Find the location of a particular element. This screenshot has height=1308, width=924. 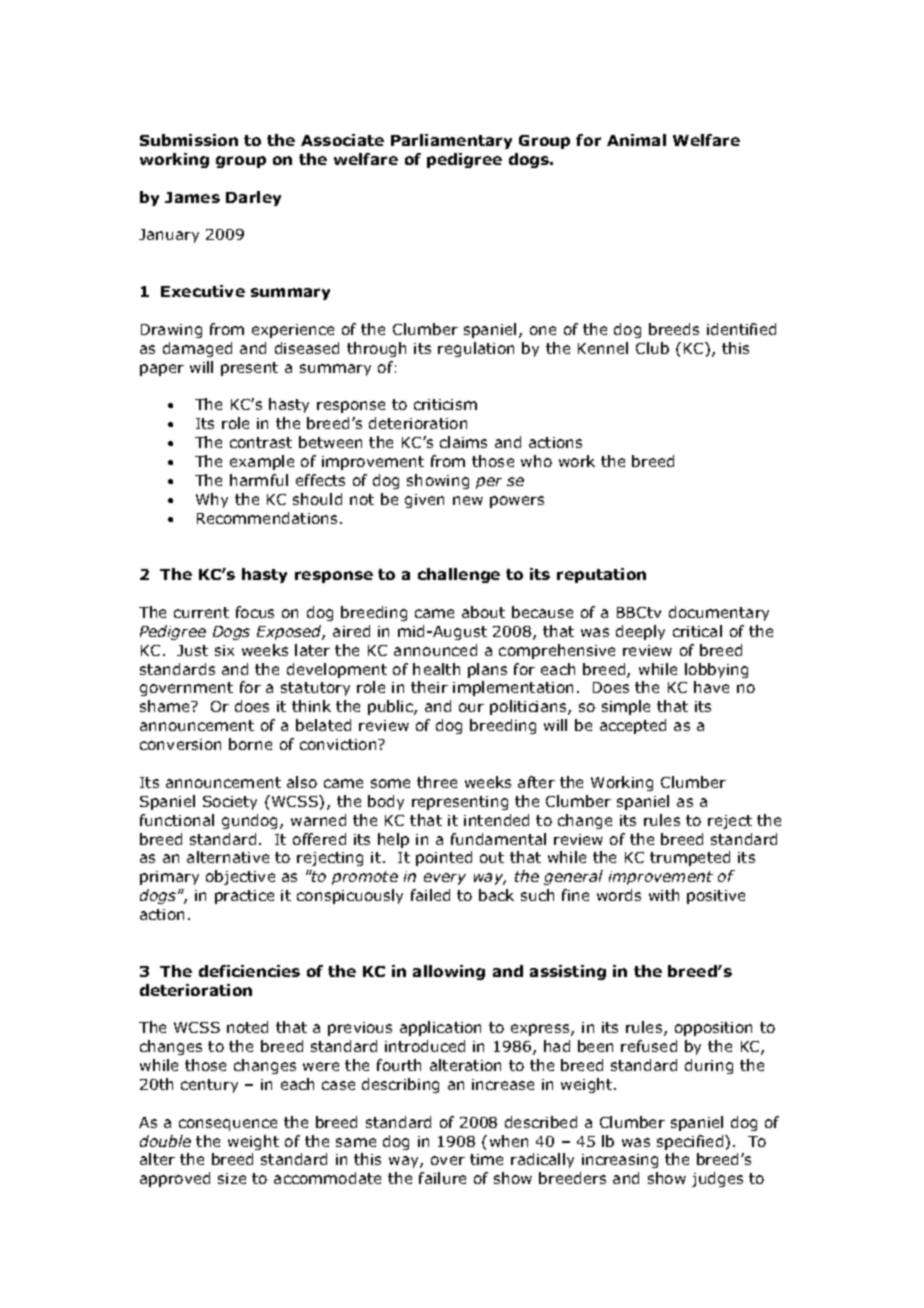

Society is located at coordinates (230, 803).
